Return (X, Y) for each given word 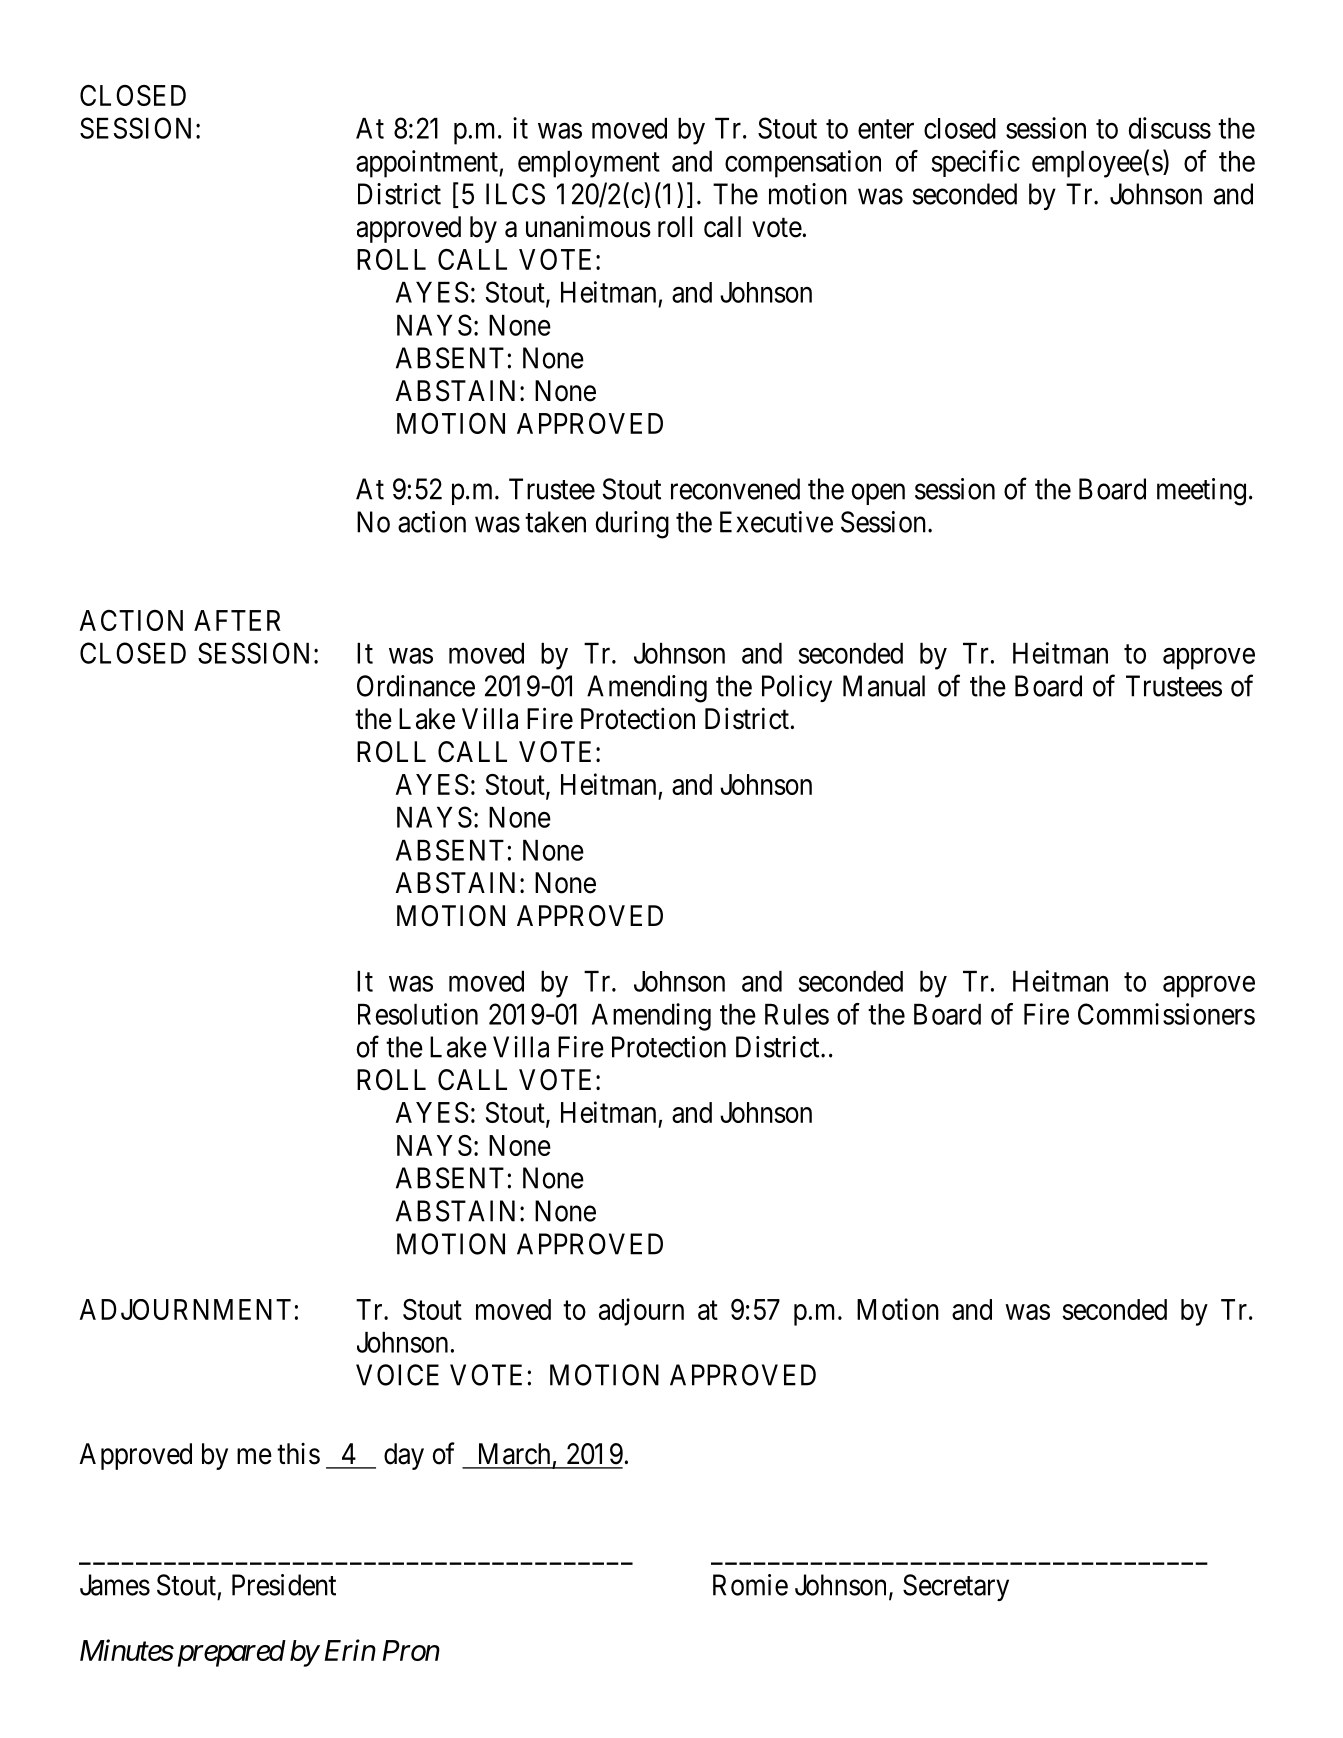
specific (976, 163)
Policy (797, 688)
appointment (428, 164)
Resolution (418, 1014)
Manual (884, 686)
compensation (803, 164)
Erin (350, 1650)
